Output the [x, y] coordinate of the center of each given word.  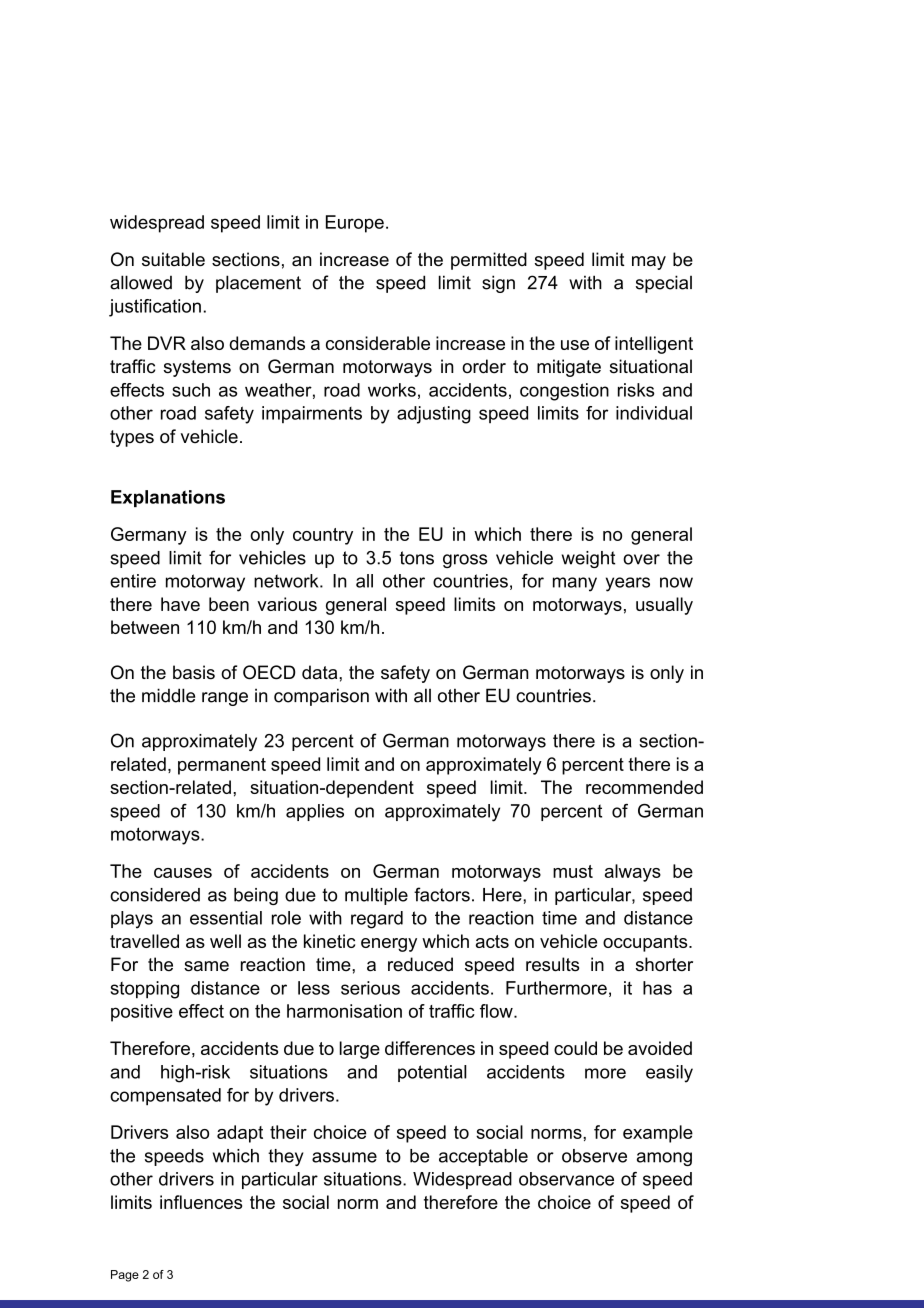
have [180, 604]
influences [201, 1202]
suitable [173, 259]
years [628, 584]
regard [377, 920]
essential [226, 918]
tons [417, 558]
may [649, 263]
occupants [646, 943]
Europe [355, 224]
